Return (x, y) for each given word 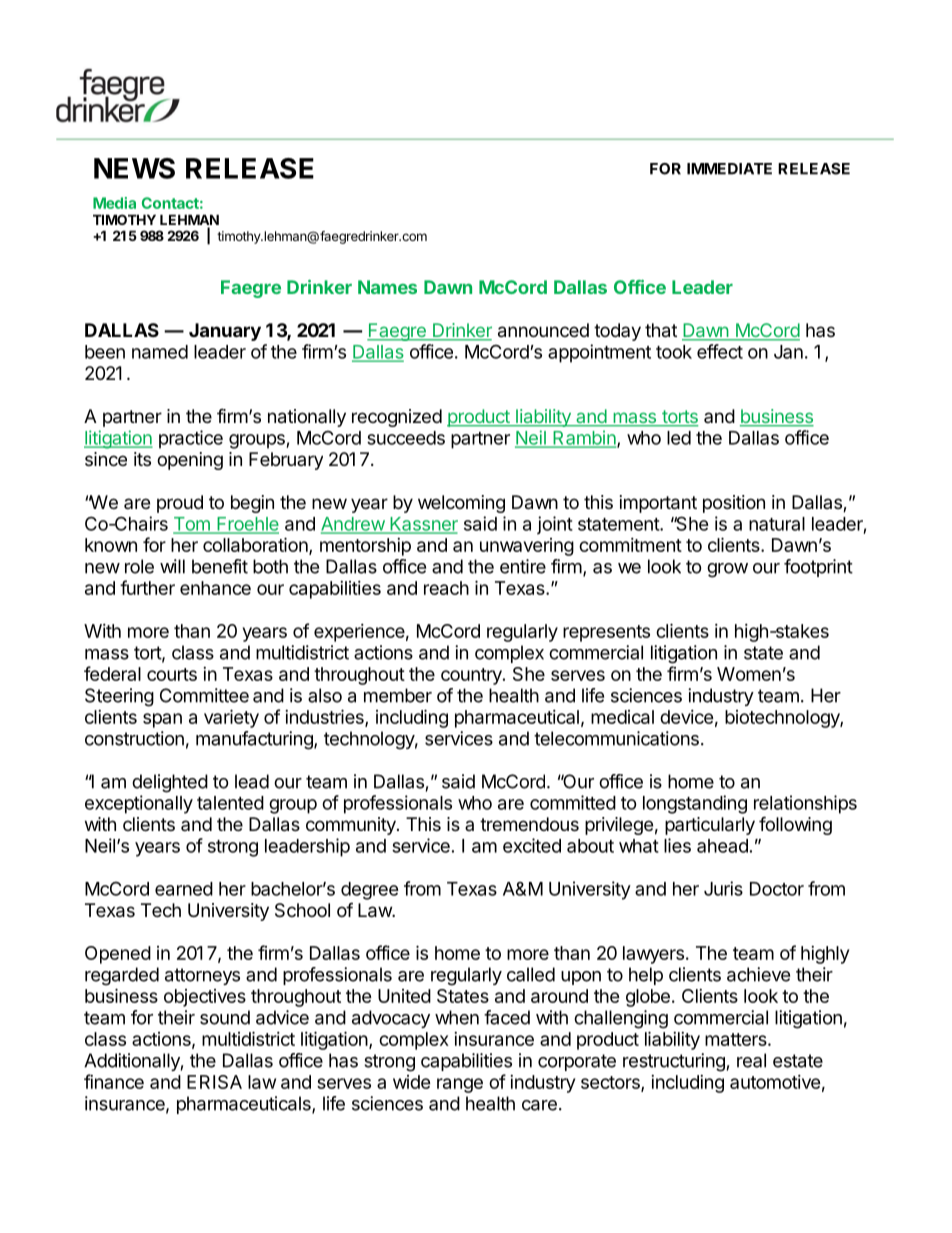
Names (387, 287)
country (472, 676)
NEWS (134, 168)
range (460, 1085)
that (661, 330)
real (751, 1060)
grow (727, 570)
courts (172, 674)
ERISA (214, 1082)
